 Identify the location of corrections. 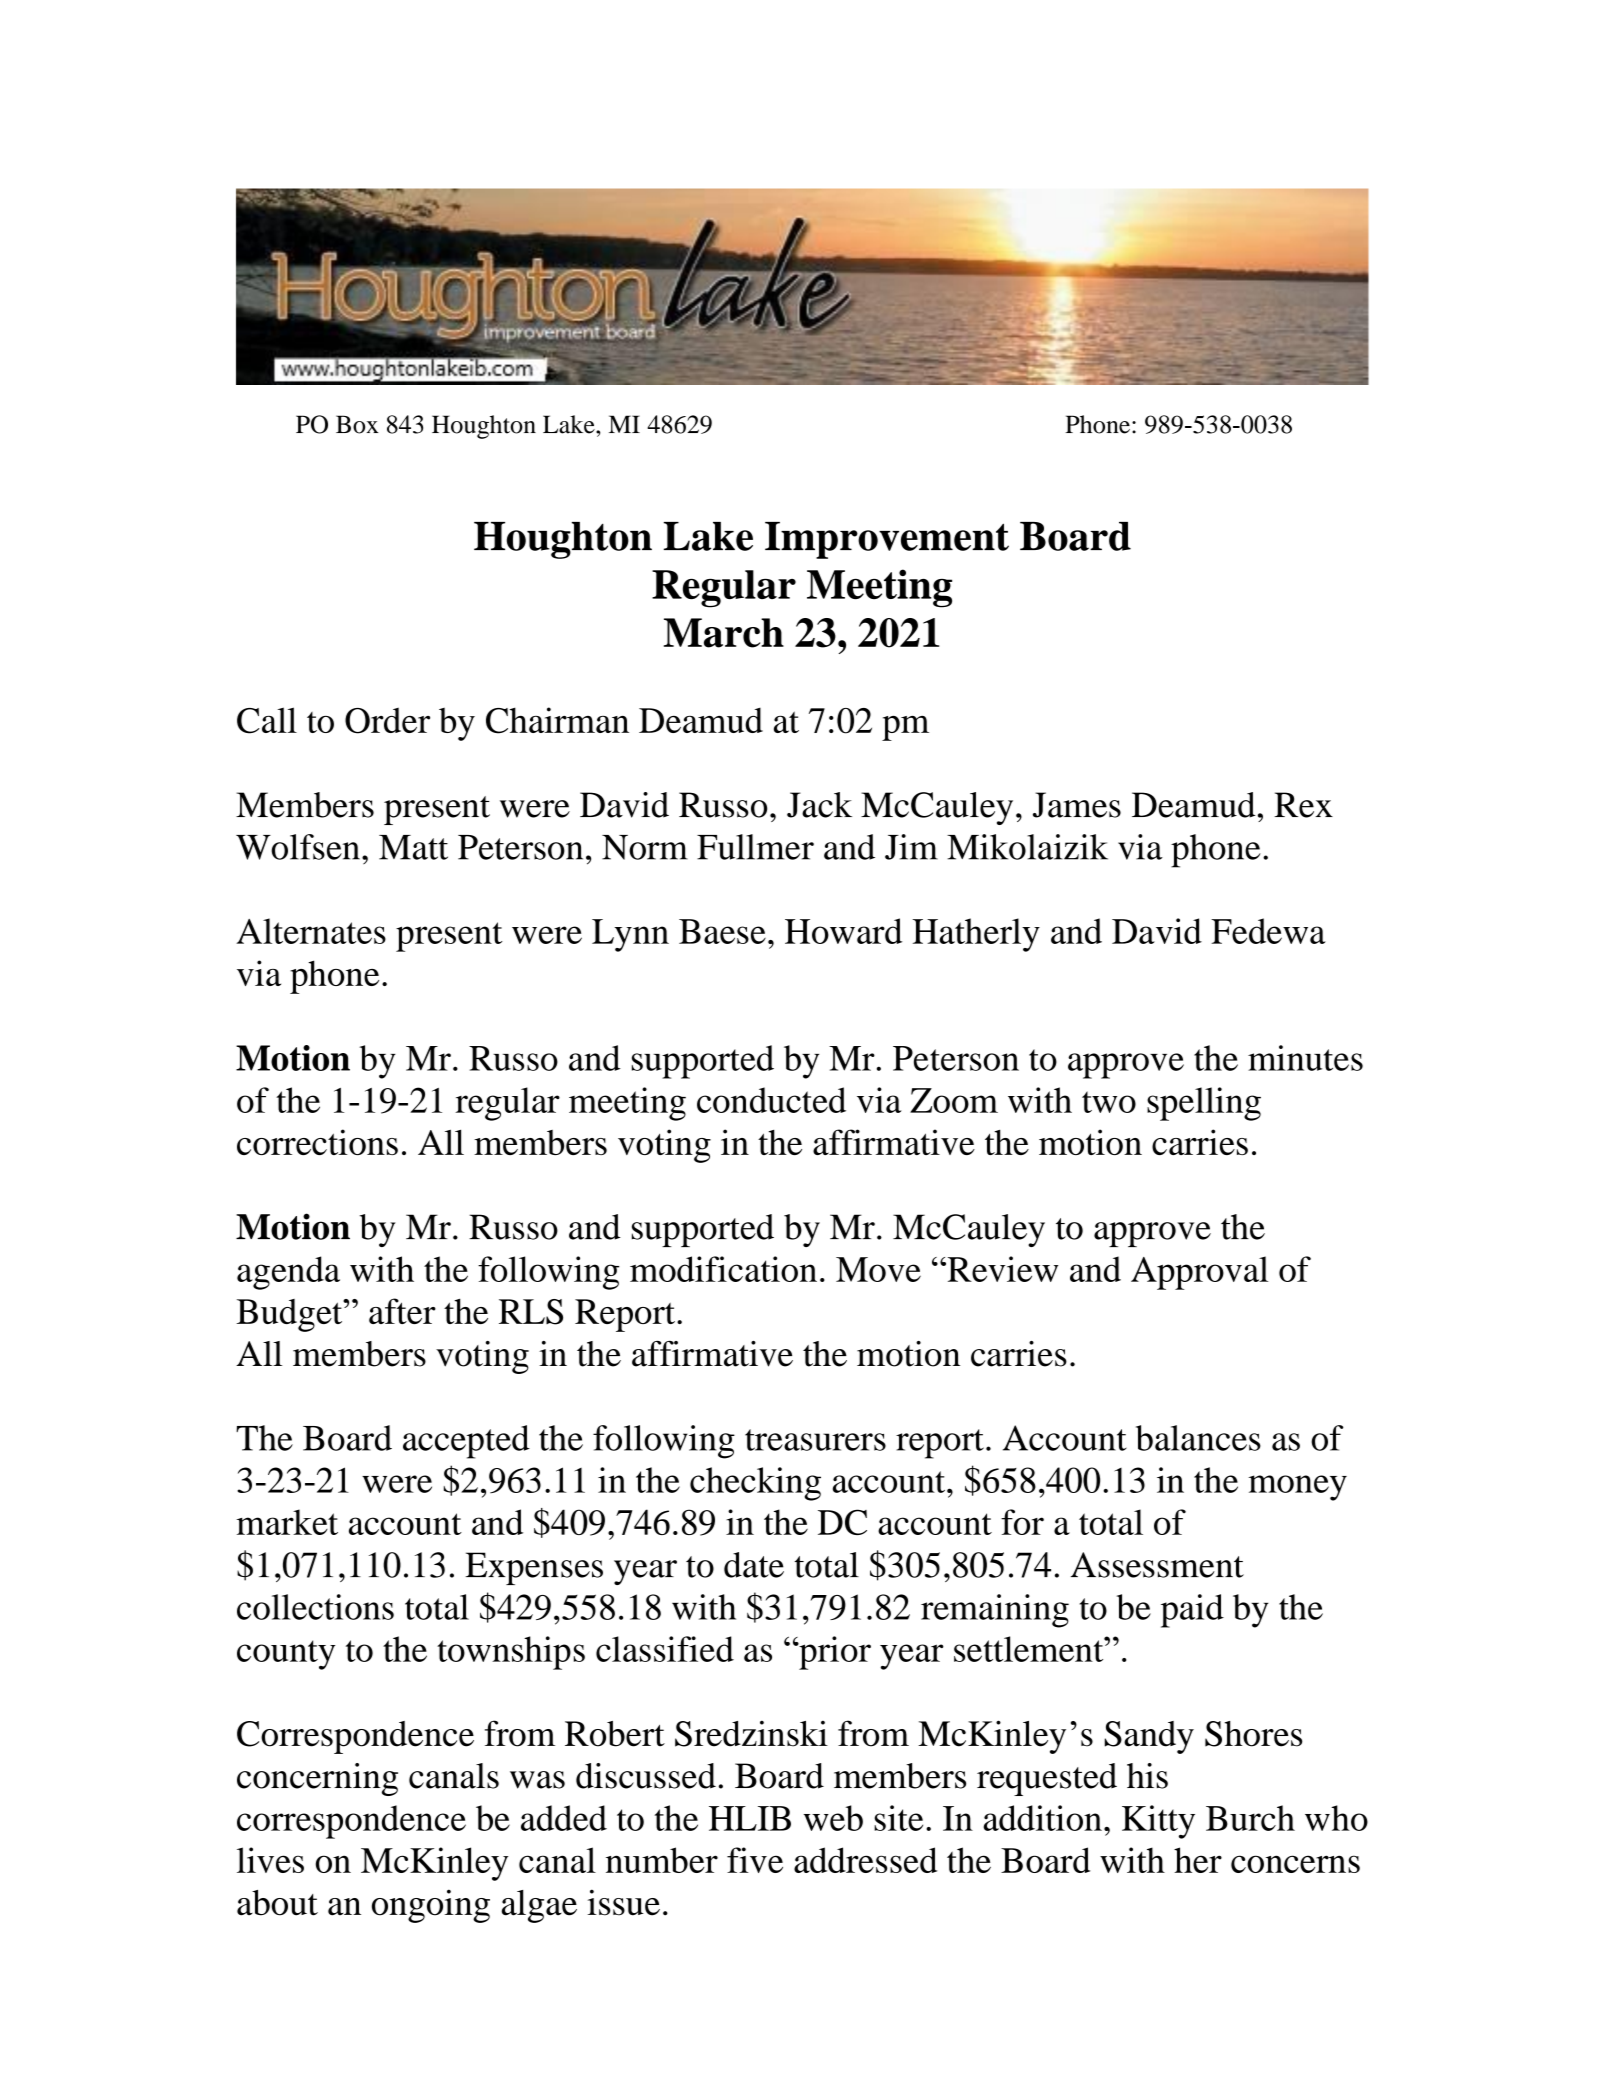
(317, 1142).
